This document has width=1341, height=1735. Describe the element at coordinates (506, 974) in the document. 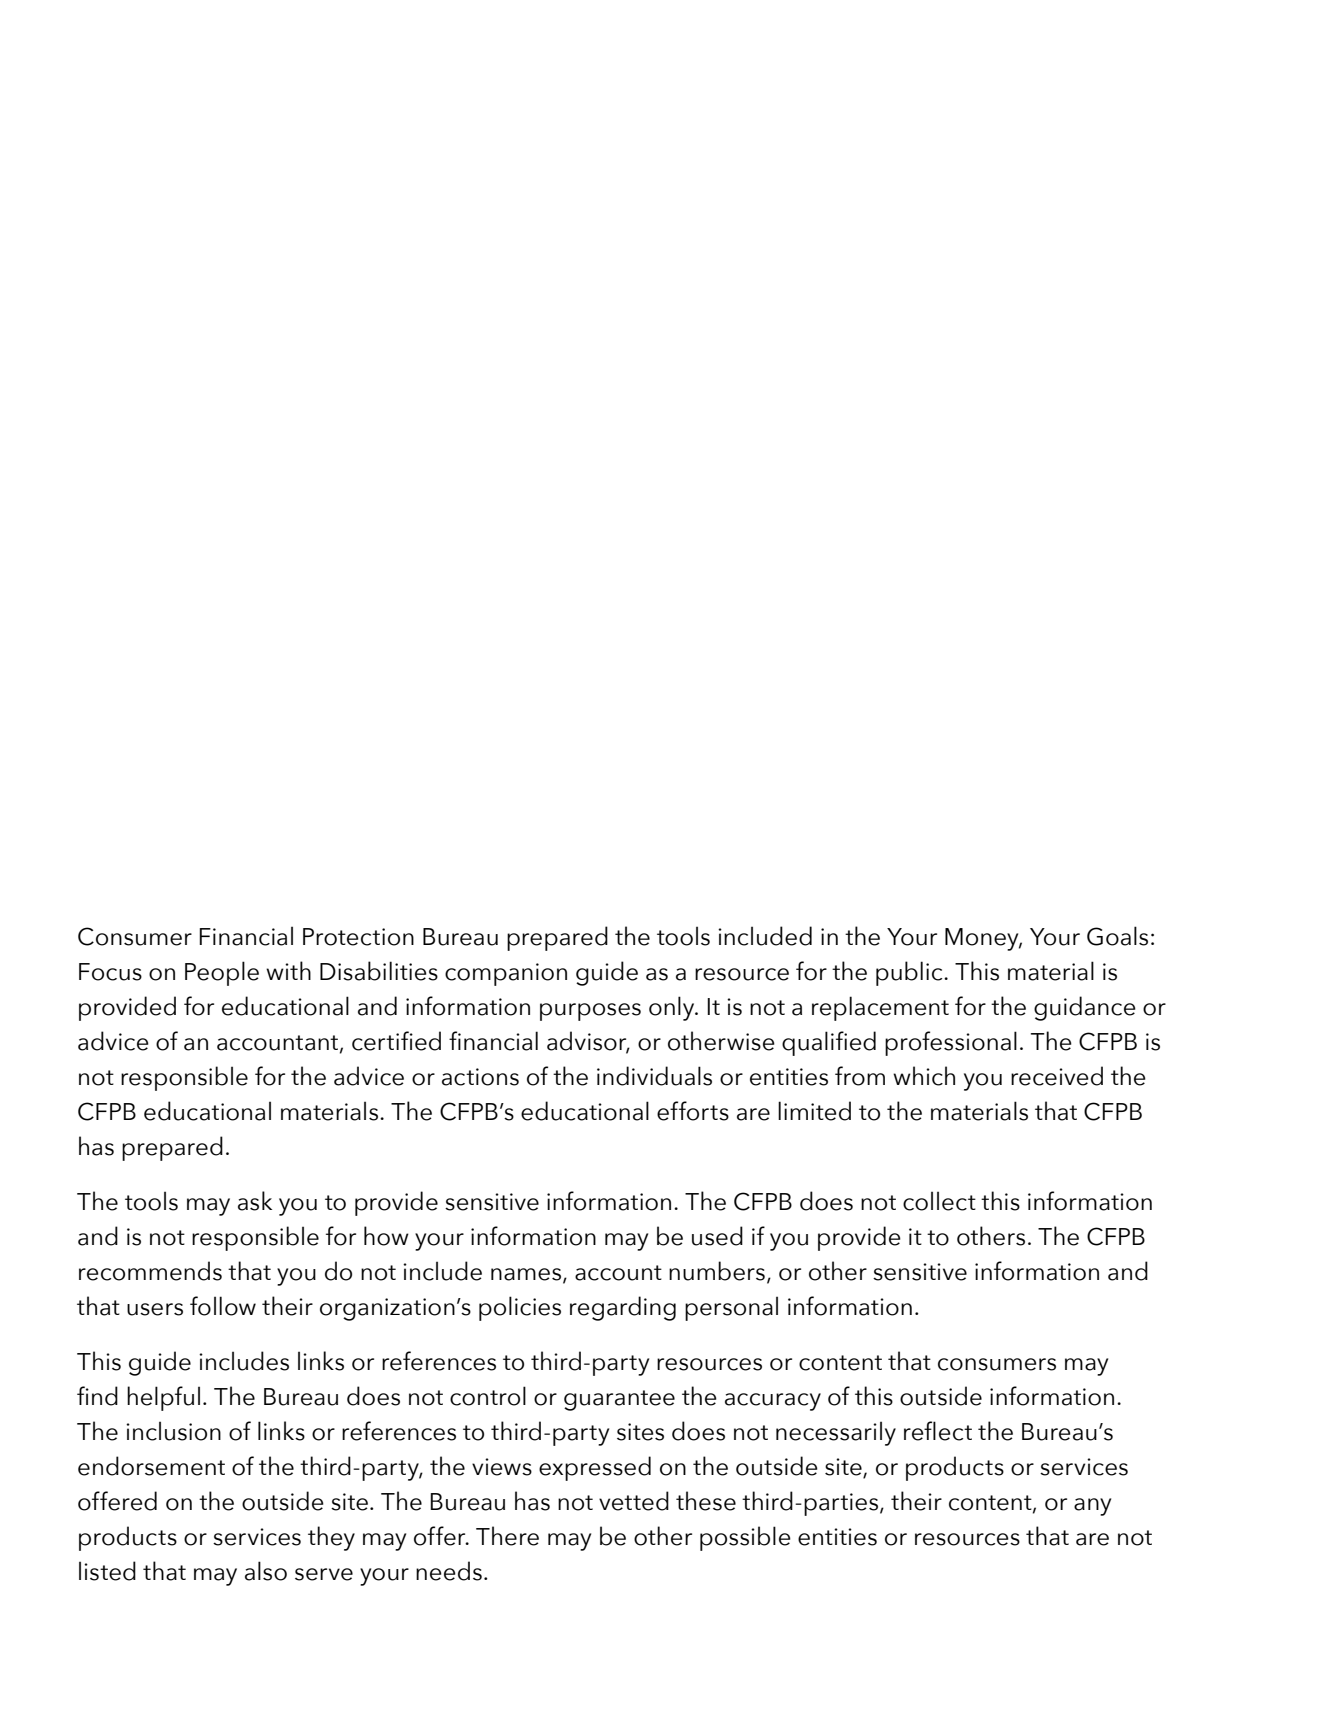

I see `companion` at that location.
